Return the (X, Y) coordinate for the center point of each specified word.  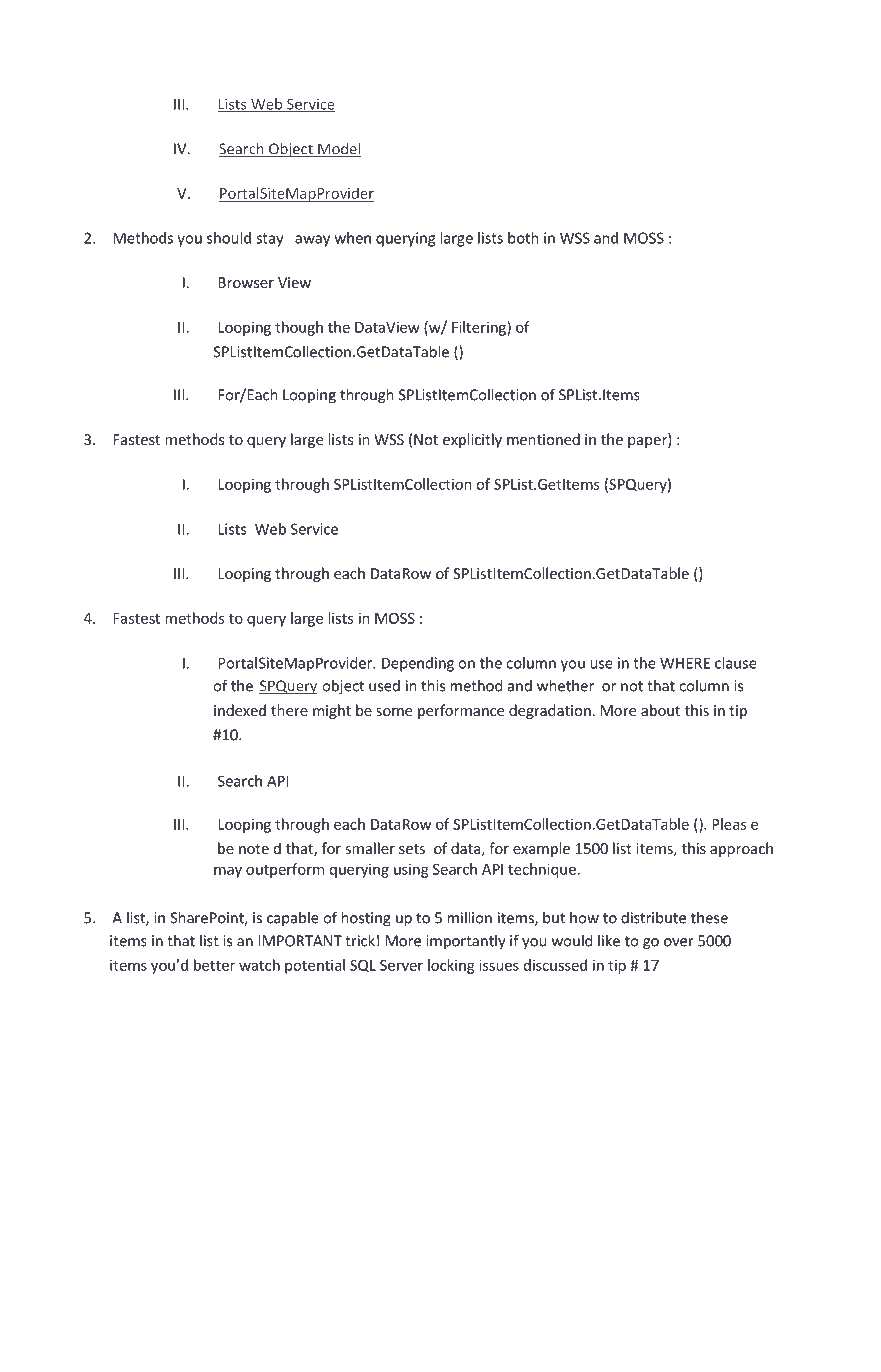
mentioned (543, 439)
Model (338, 149)
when (353, 238)
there (289, 710)
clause (736, 663)
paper (648, 442)
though (299, 328)
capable (293, 919)
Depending (418, 664)
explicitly (472, 440)
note (254, 849)
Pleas (729, 824)
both (523, 238)
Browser (246, 282)
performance (461, 711)
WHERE (685, 663)
